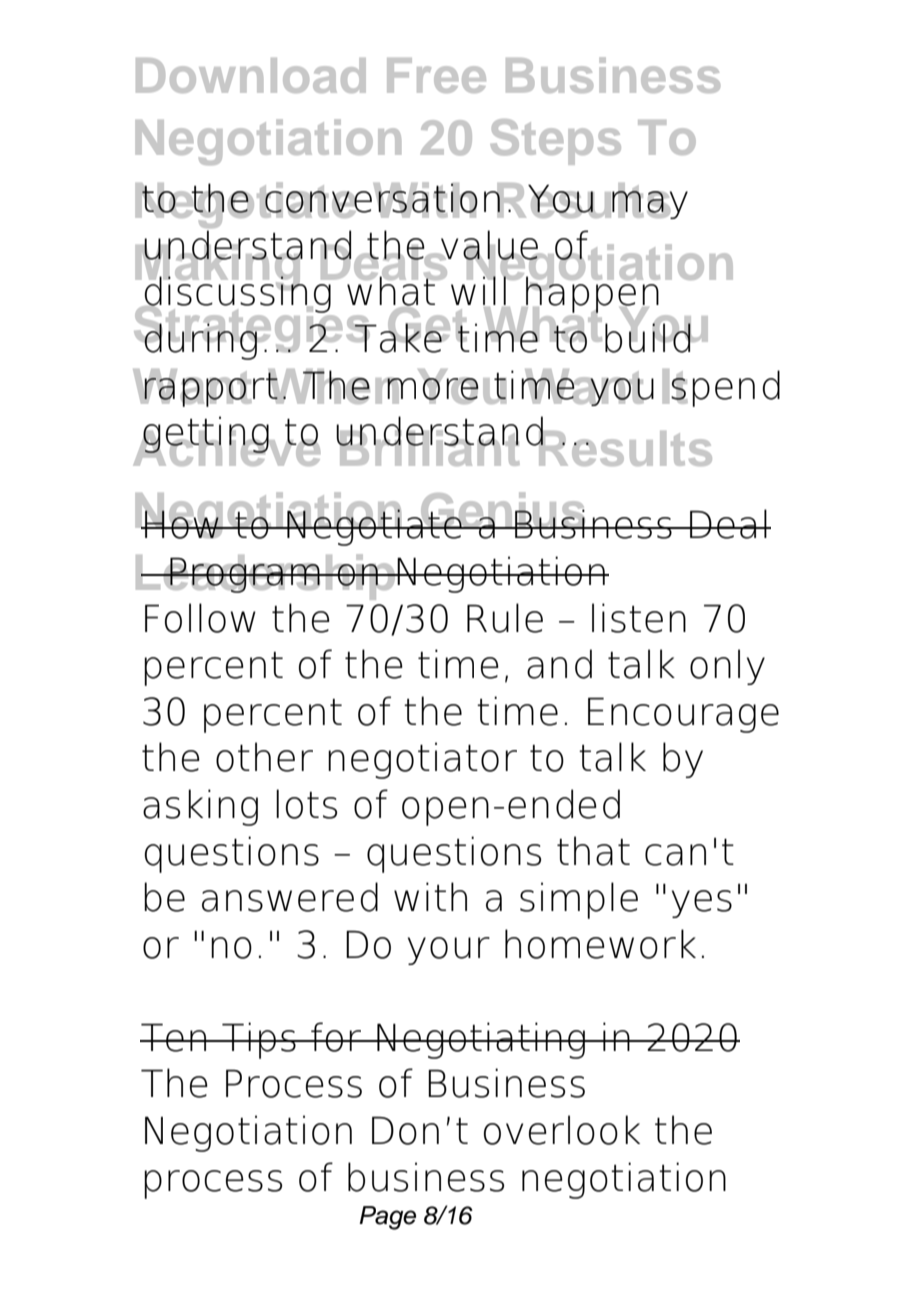 The width and height of the image is (924, 1303). Describe the element at coordinates (306, 804) in the image. I see `lots` at that location.
